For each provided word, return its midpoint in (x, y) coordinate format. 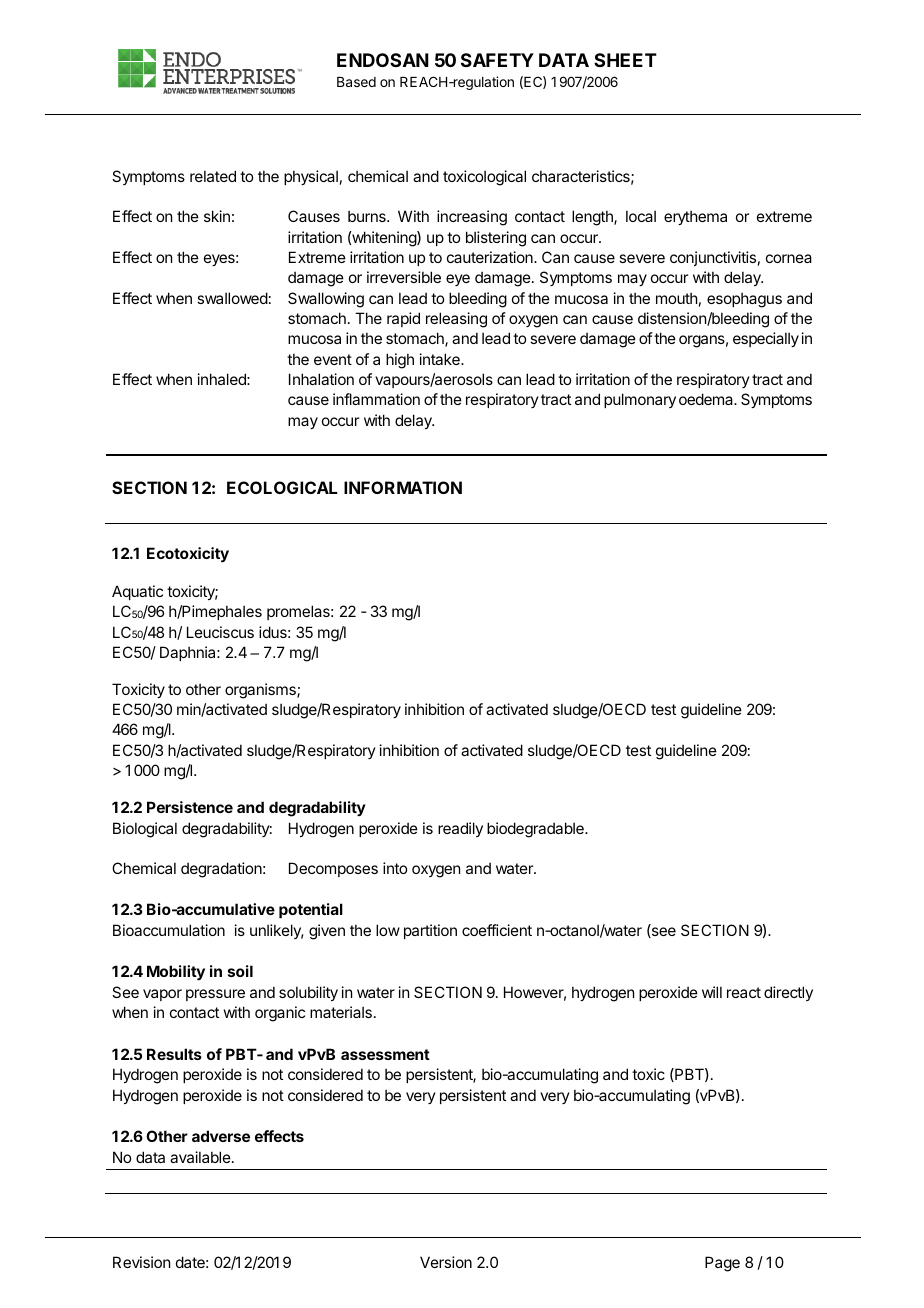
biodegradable (536, 830)
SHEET (625, 60)
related (213, 176)
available (201, 1157)
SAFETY (497, 60)
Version (446, 1262)
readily (460, 829)
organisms (261, 691)
